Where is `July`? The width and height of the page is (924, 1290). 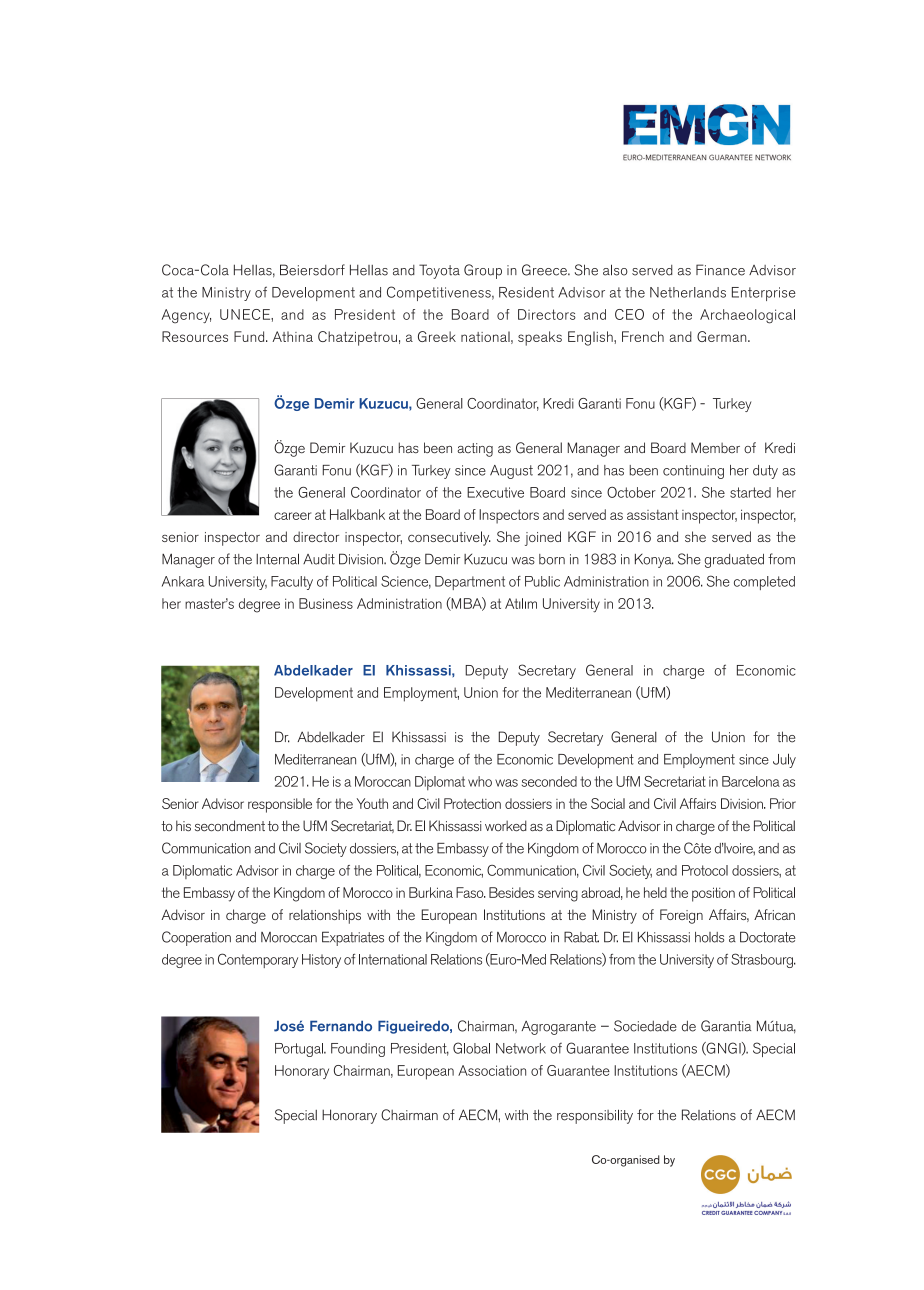
July is located at coordinates (784, 760).
